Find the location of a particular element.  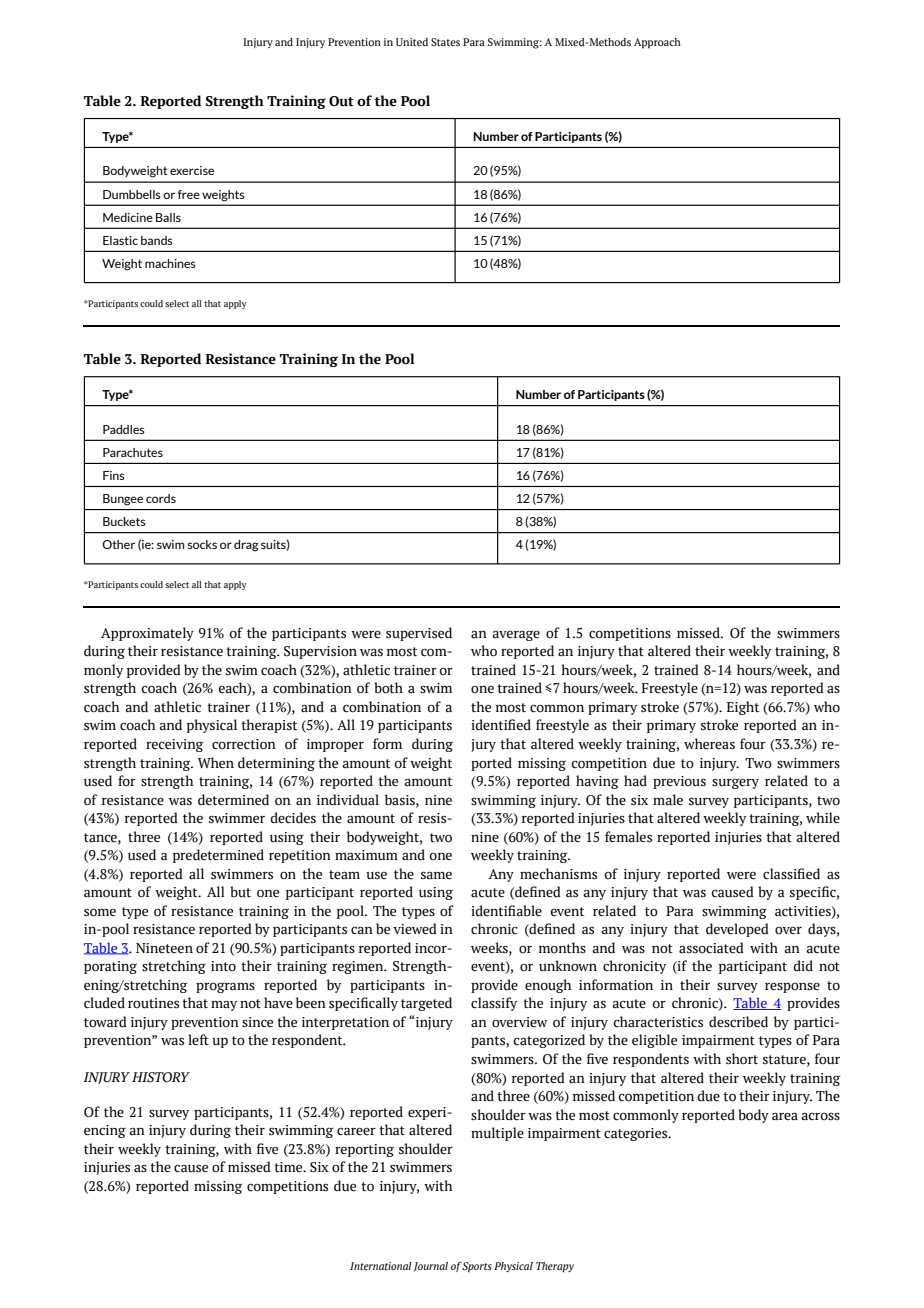

machines is located at coordinates (170, 263).
